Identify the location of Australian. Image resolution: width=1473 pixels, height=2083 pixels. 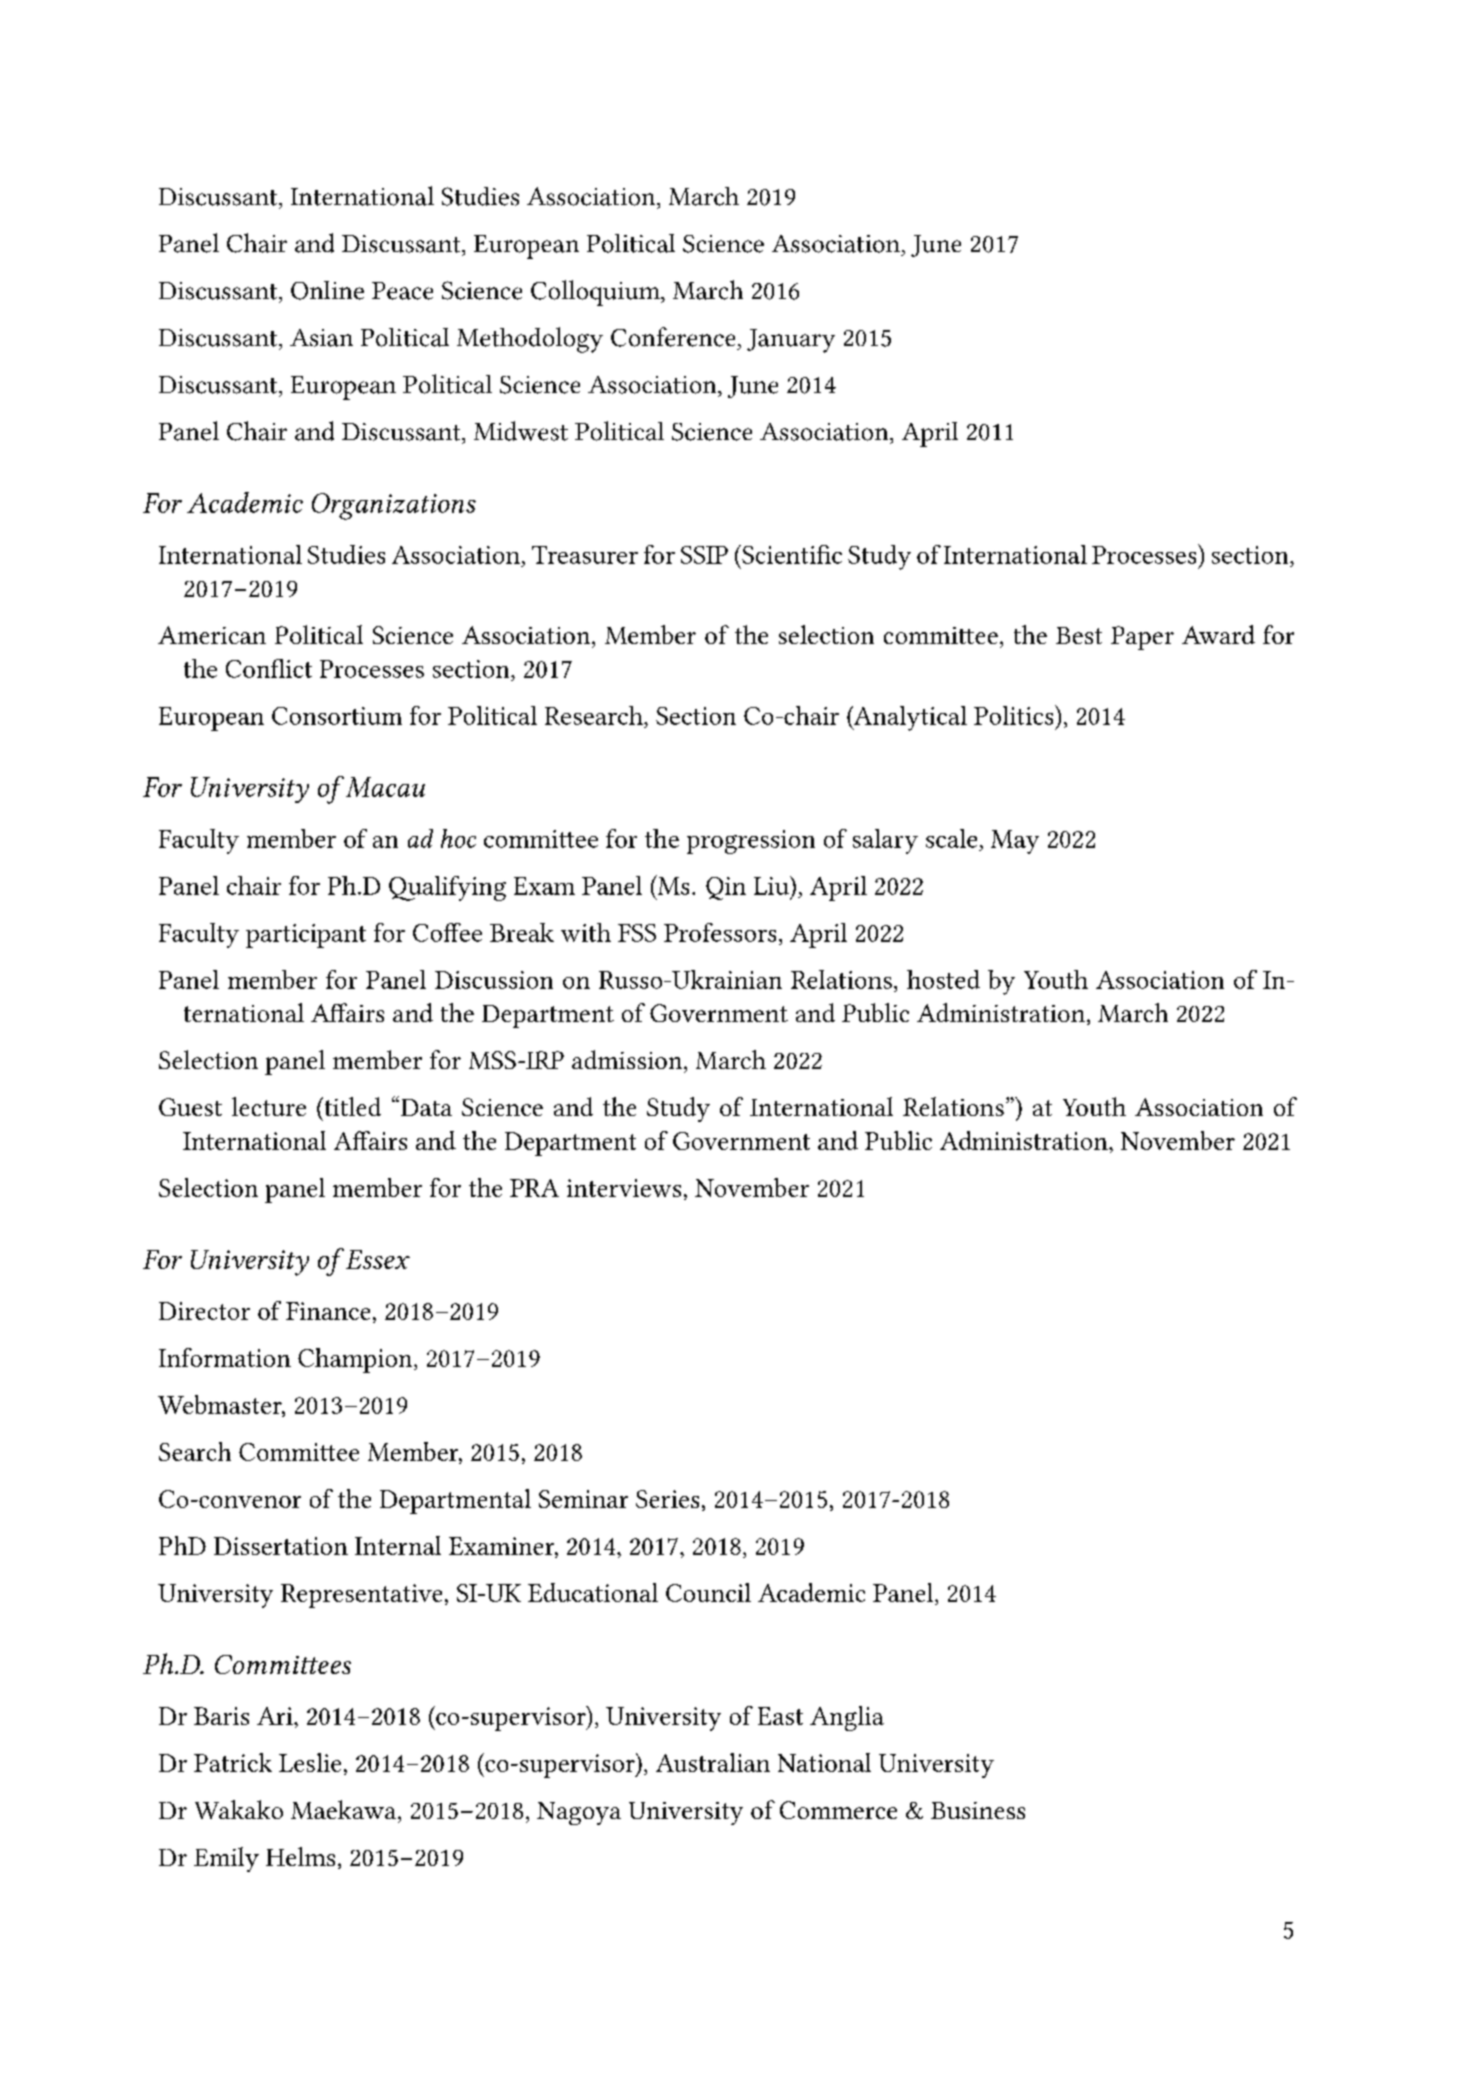
(713, 1762).
